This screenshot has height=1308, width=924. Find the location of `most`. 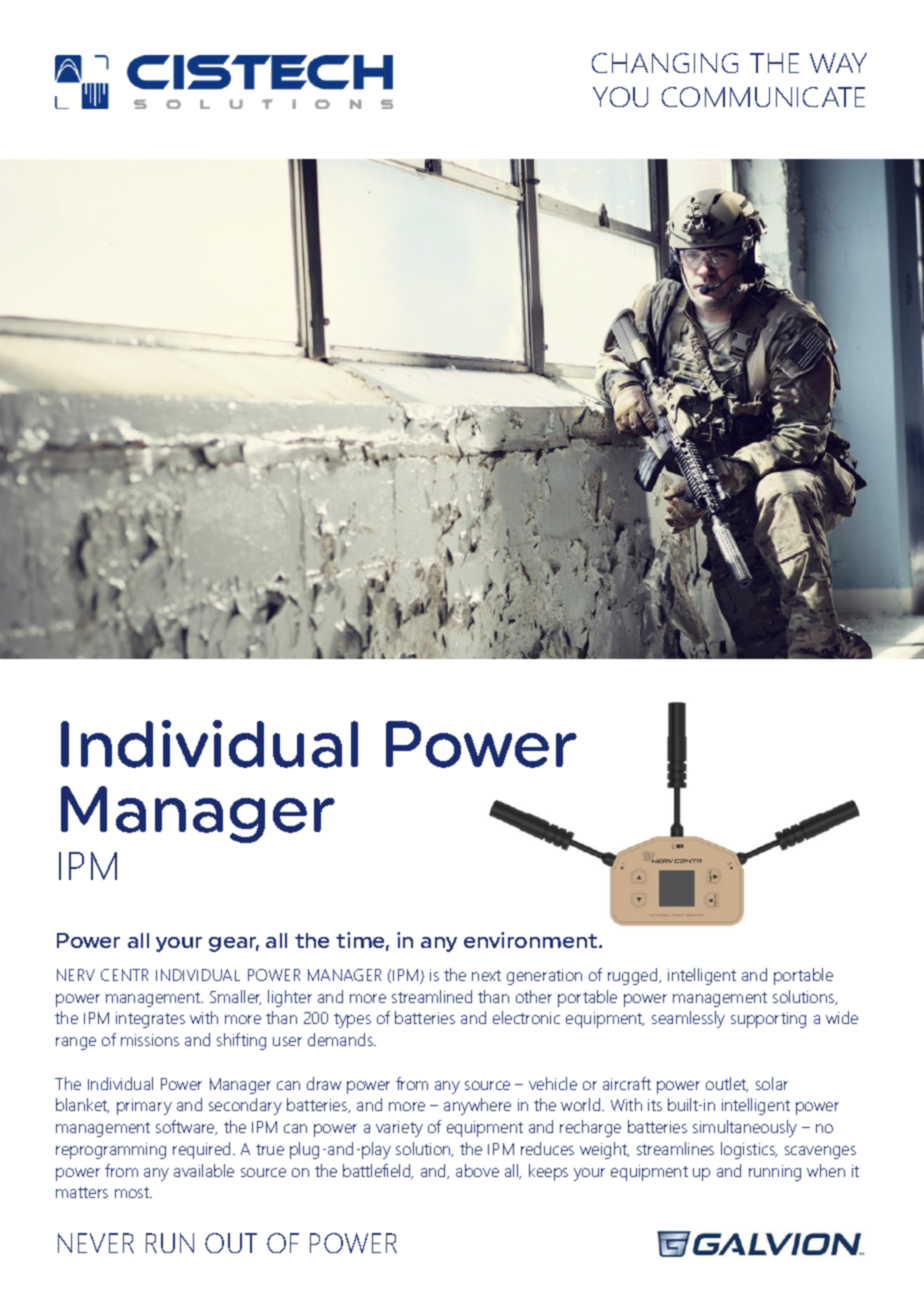

most is located at coordinates (133, 1192).
